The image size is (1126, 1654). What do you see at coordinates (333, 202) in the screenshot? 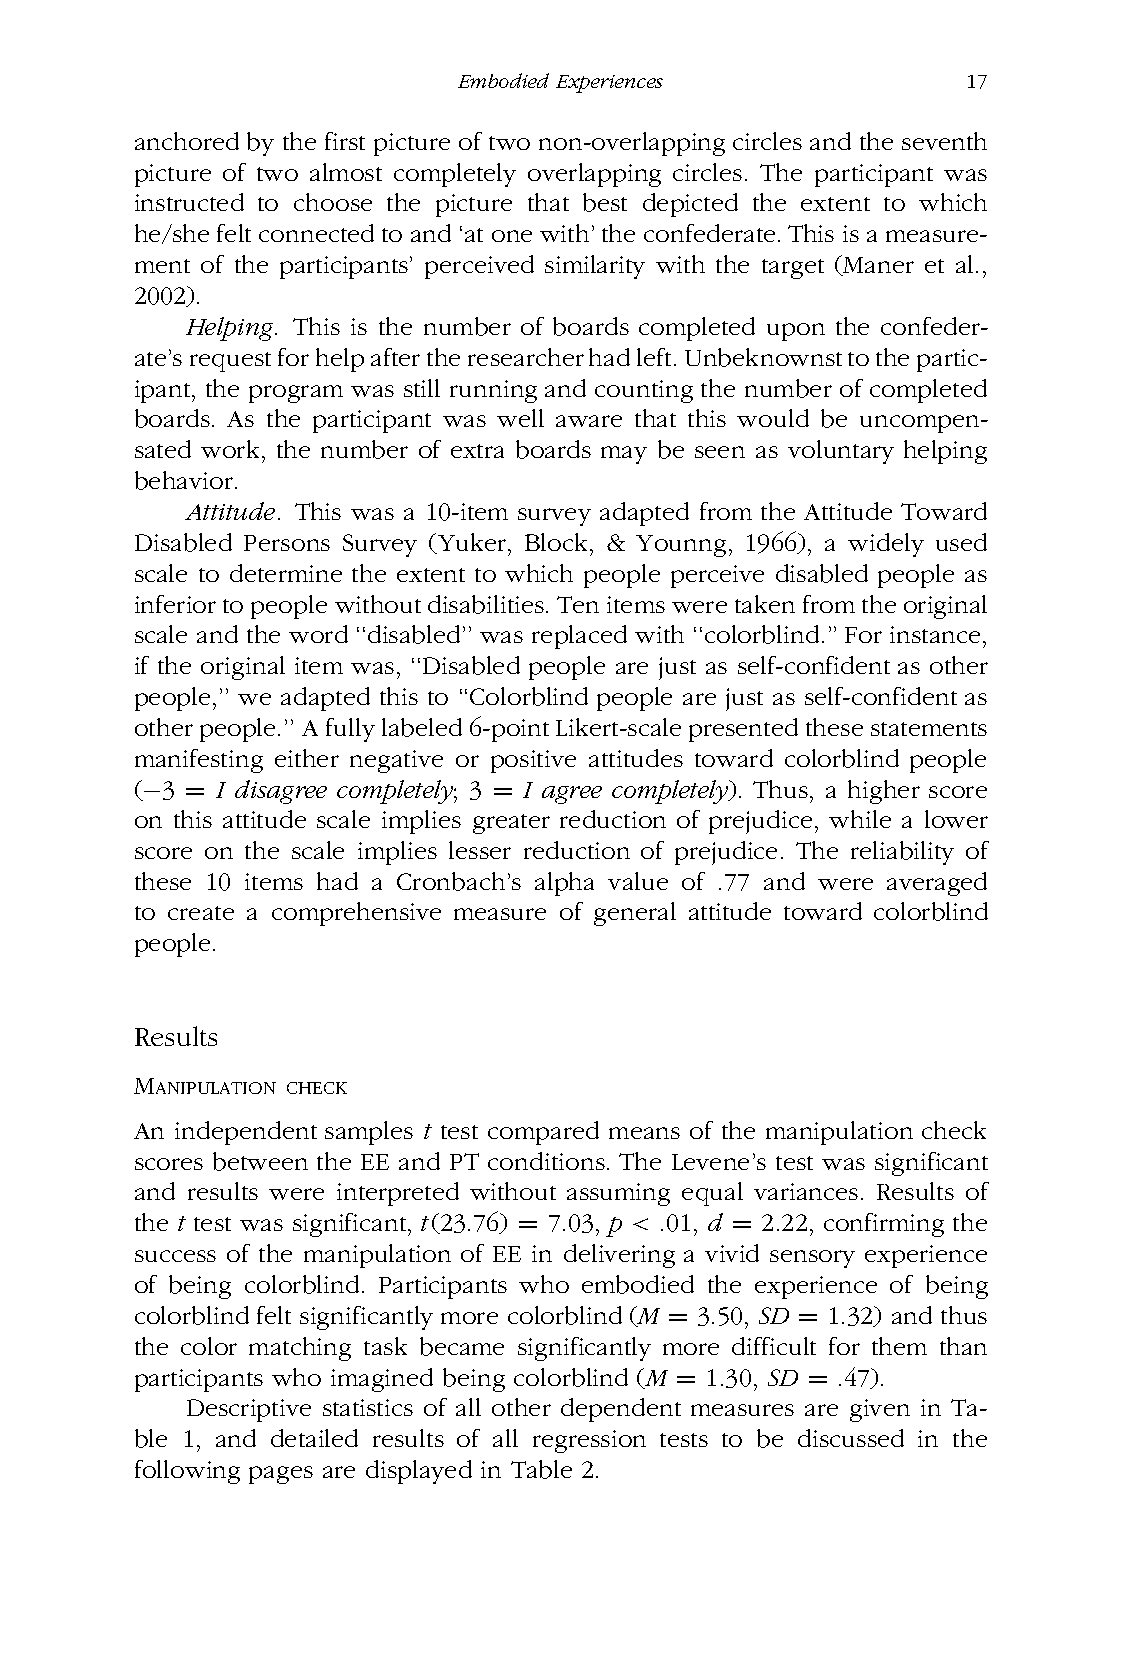
I see `choose` at bounding box center [333, 202].
